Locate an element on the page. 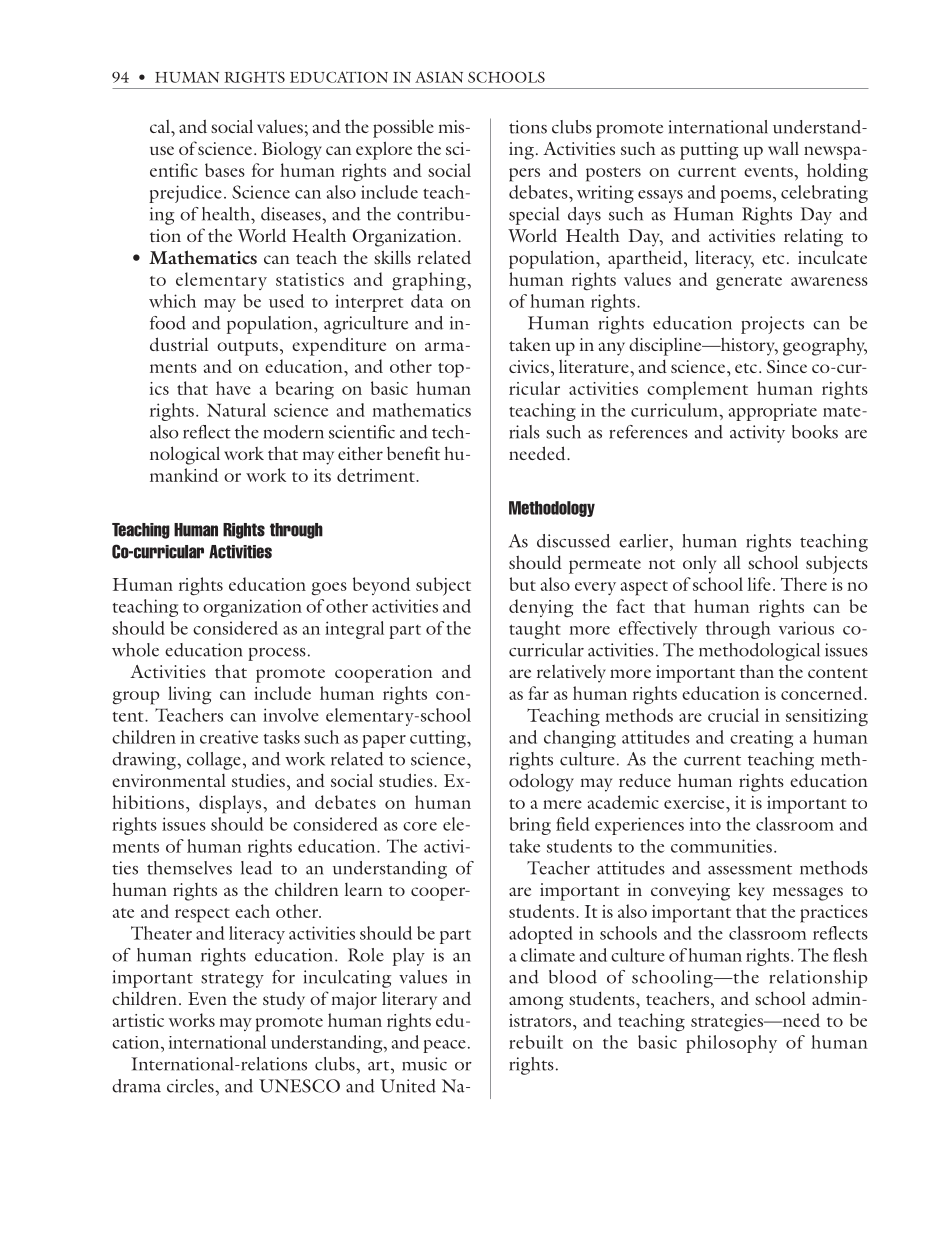 Image resolution: width=952 pixels, height=1233 pixels. circles is located at coordinates (191, 1086).
